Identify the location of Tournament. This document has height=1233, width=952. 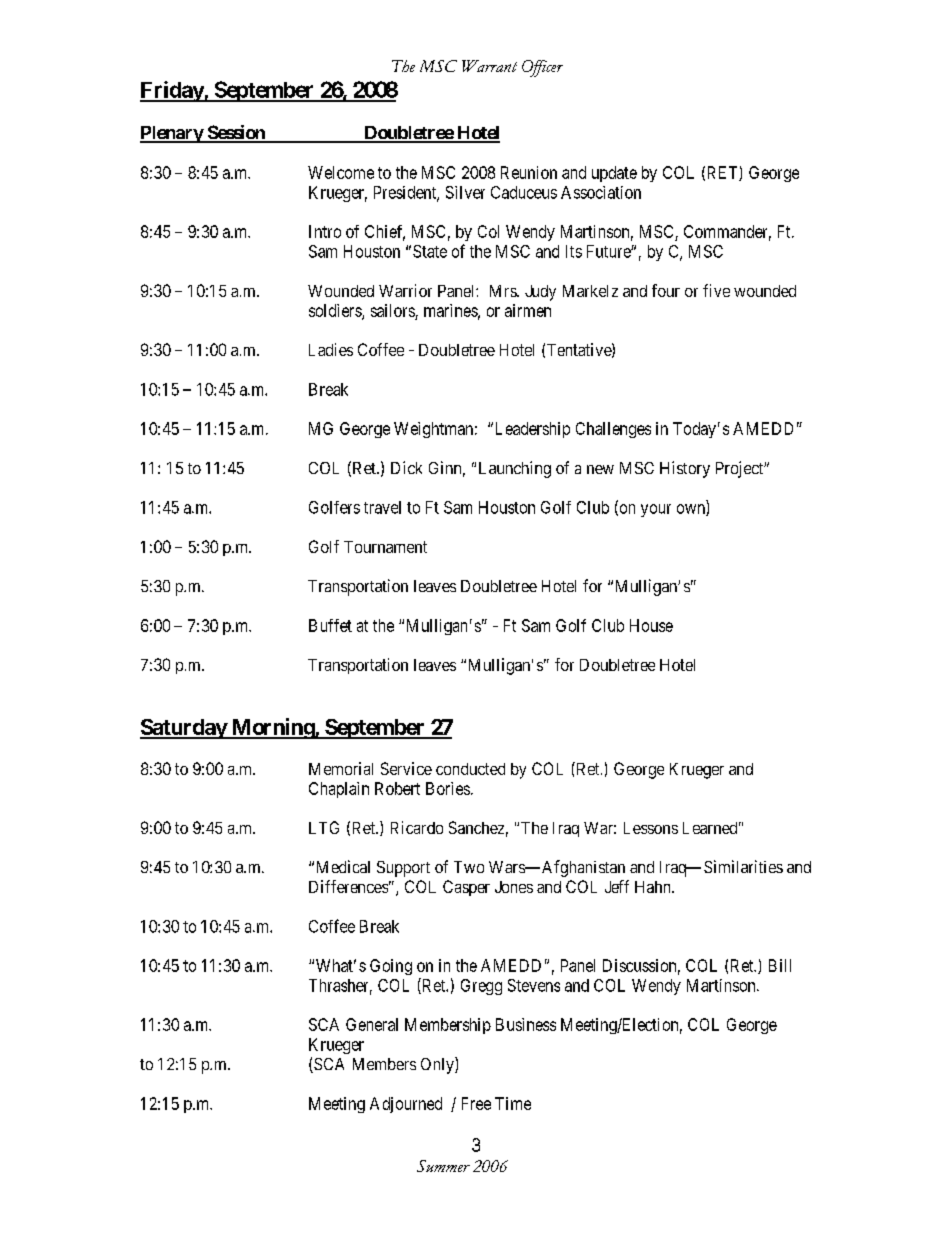
(385, 547).
